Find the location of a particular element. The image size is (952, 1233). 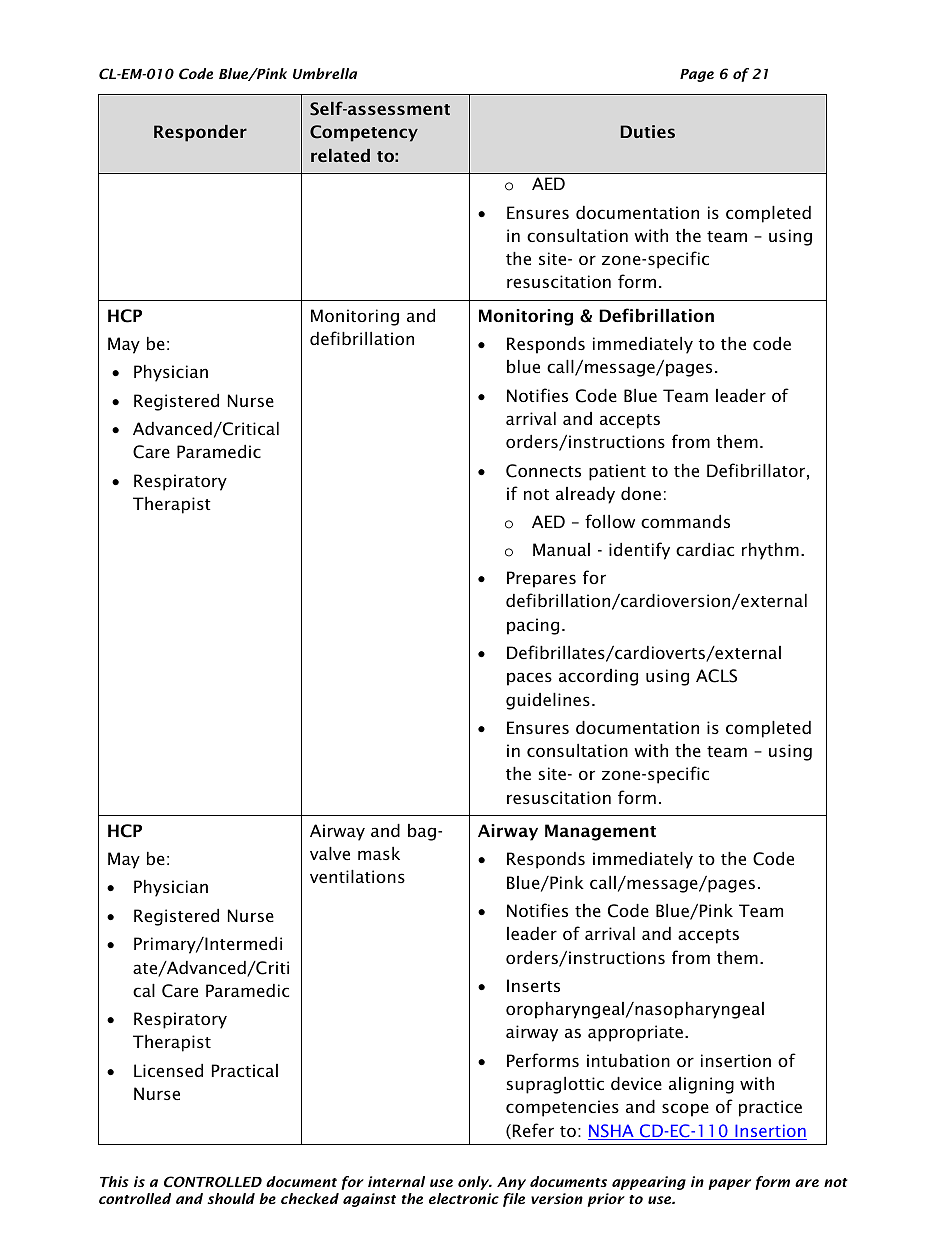

only is located at coordinates (475, 1183).
